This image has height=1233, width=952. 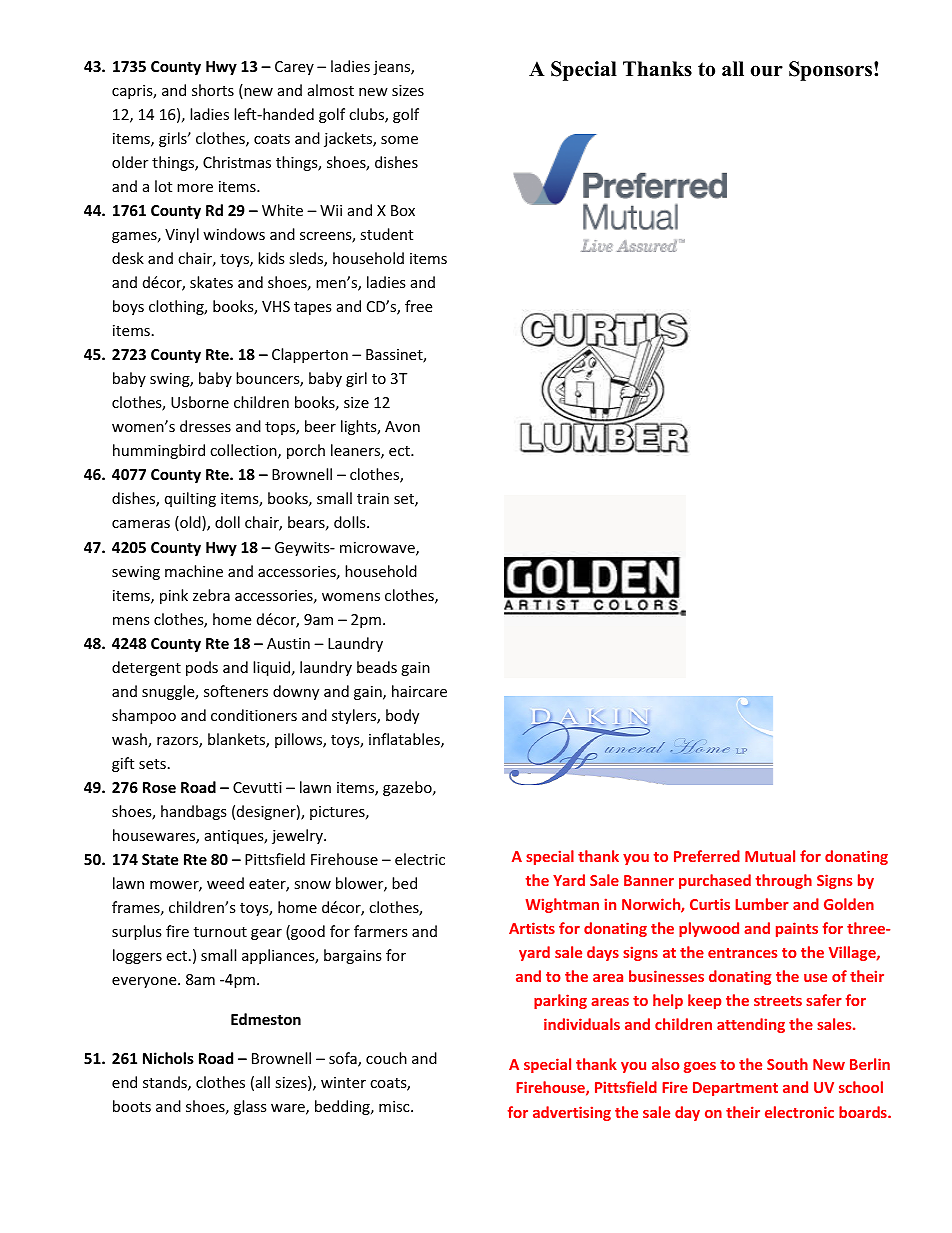 What do you see at coordinates (213, 90) in the image?
I see `shorts` at bounding box center [213, 90].
